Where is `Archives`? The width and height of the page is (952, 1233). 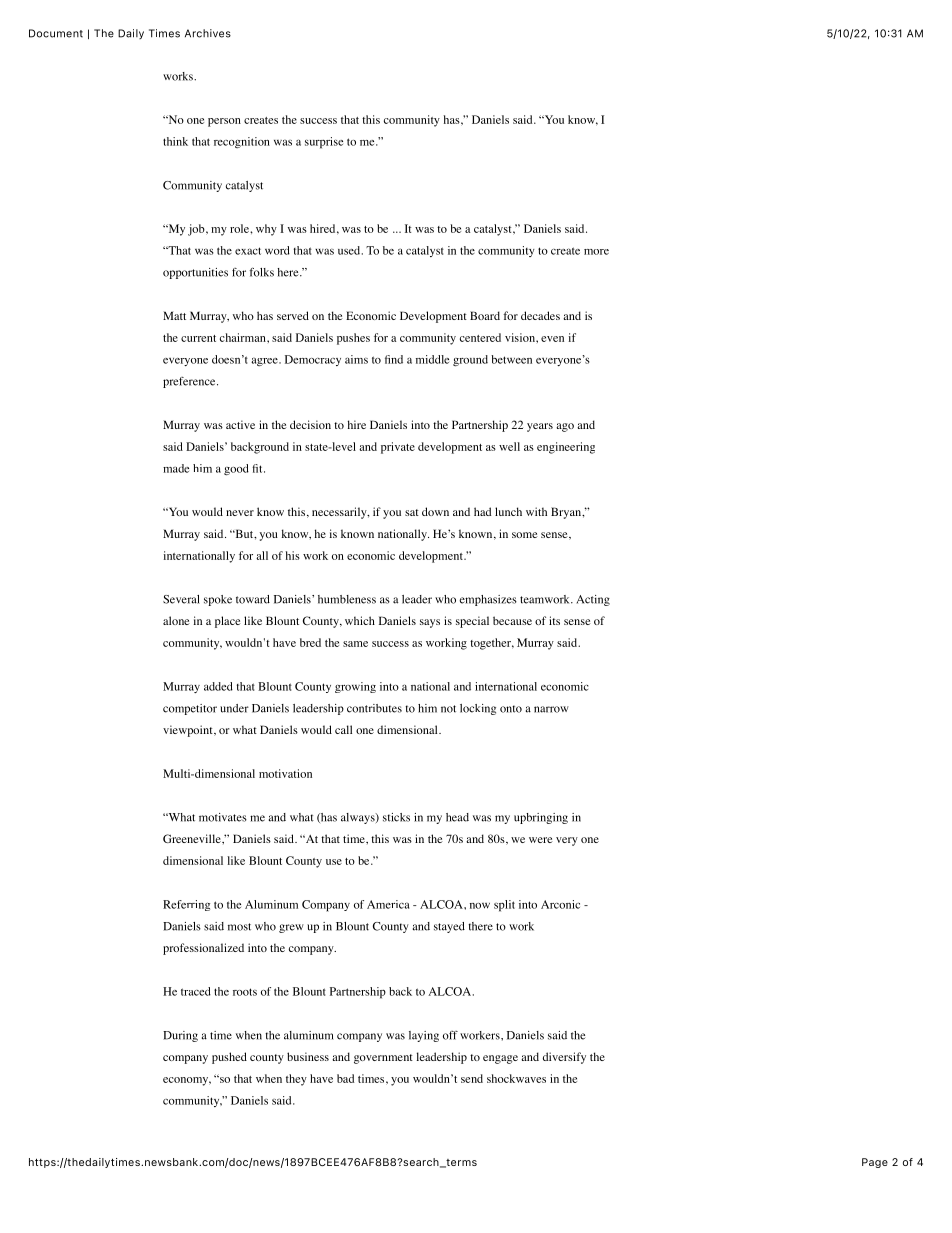
Archives is located at coordinates (208, 33).
